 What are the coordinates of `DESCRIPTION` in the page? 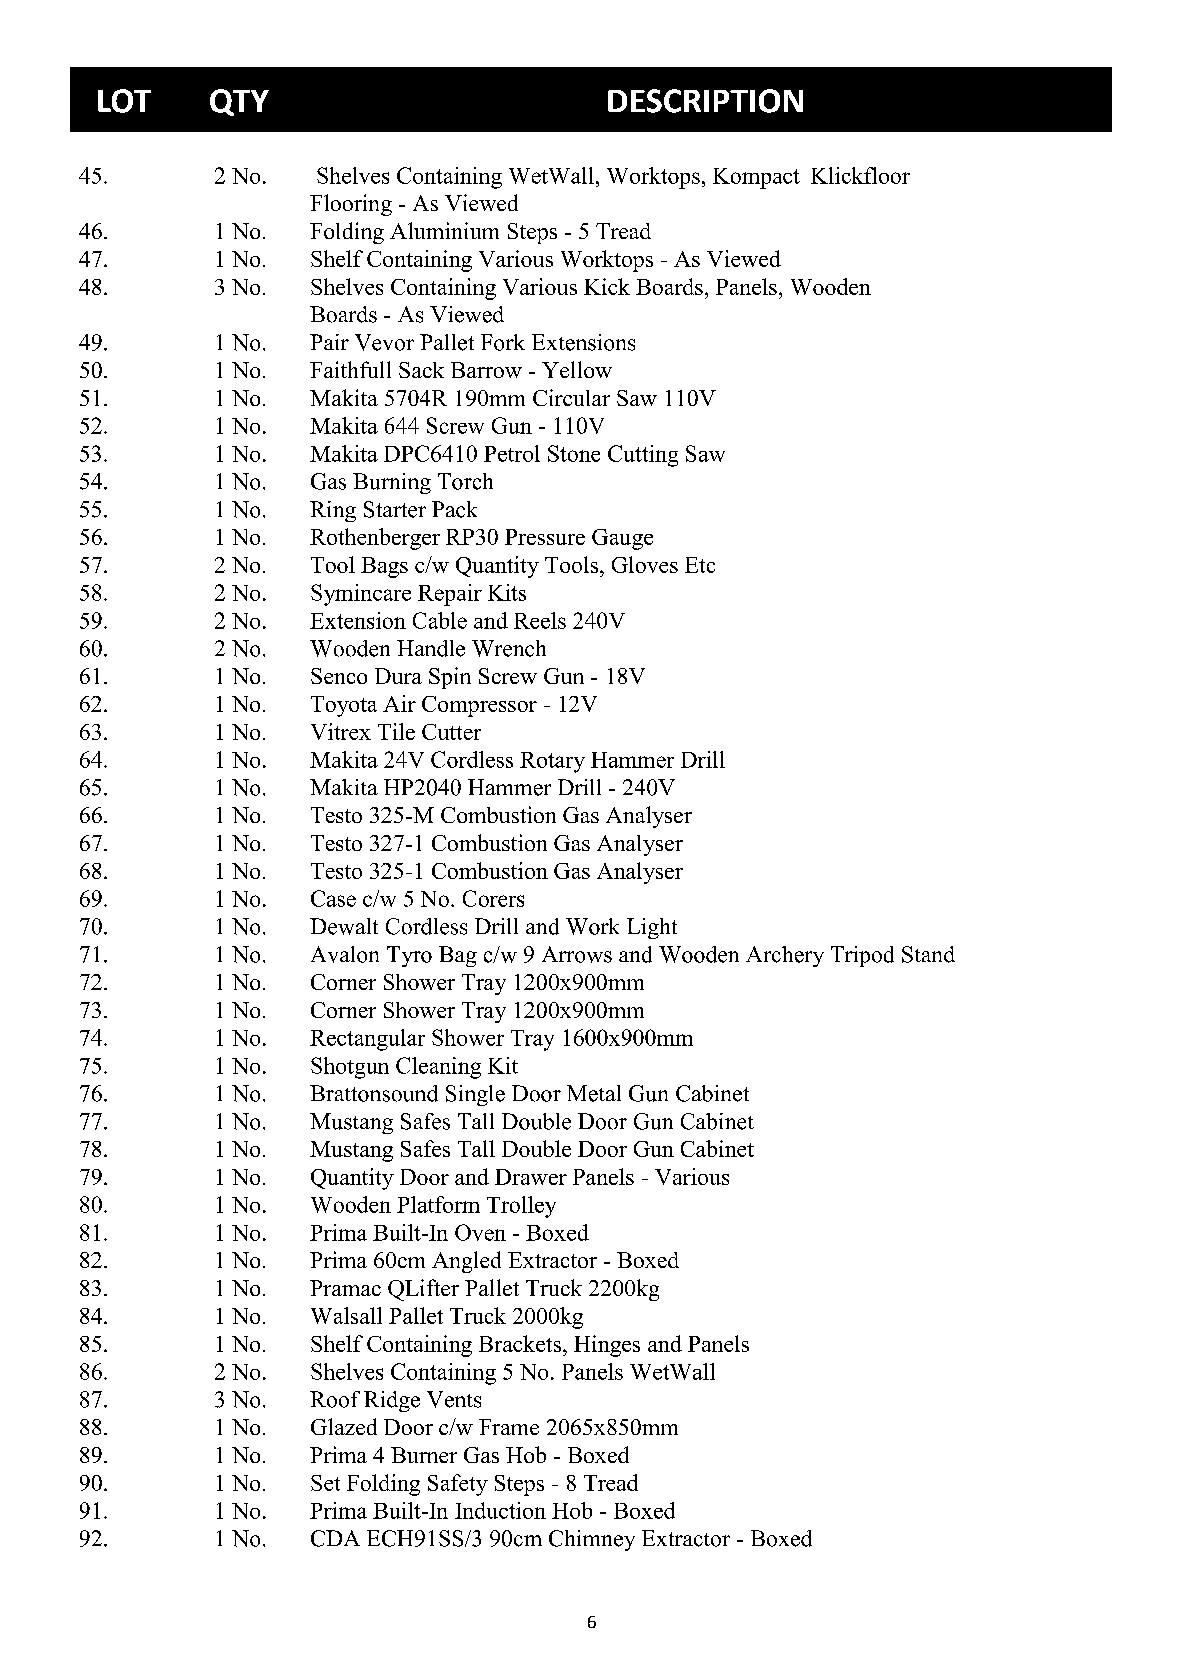 It's located at (705, 101).
